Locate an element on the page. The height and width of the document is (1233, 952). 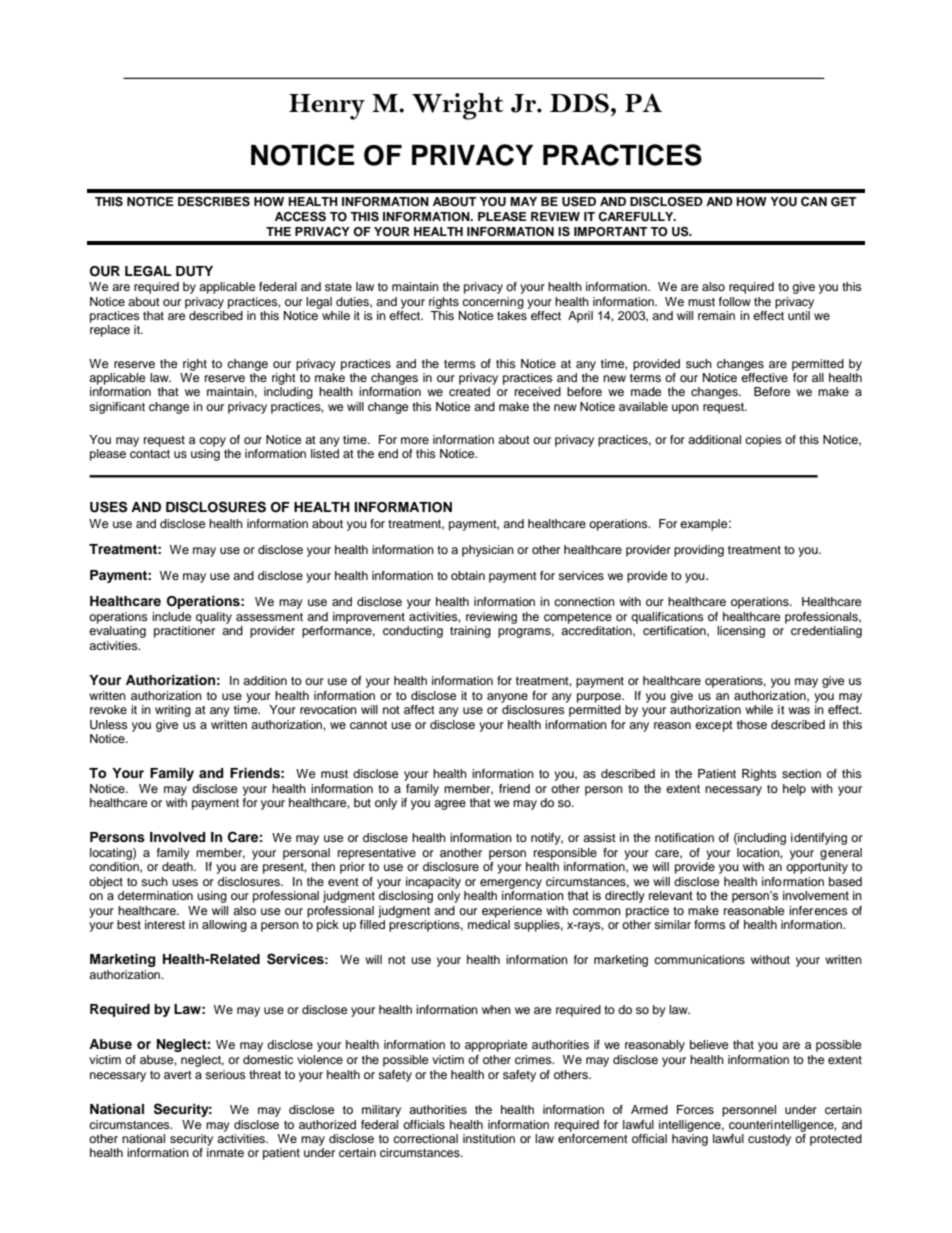
opportunity is located at coordinates (817, 868).
